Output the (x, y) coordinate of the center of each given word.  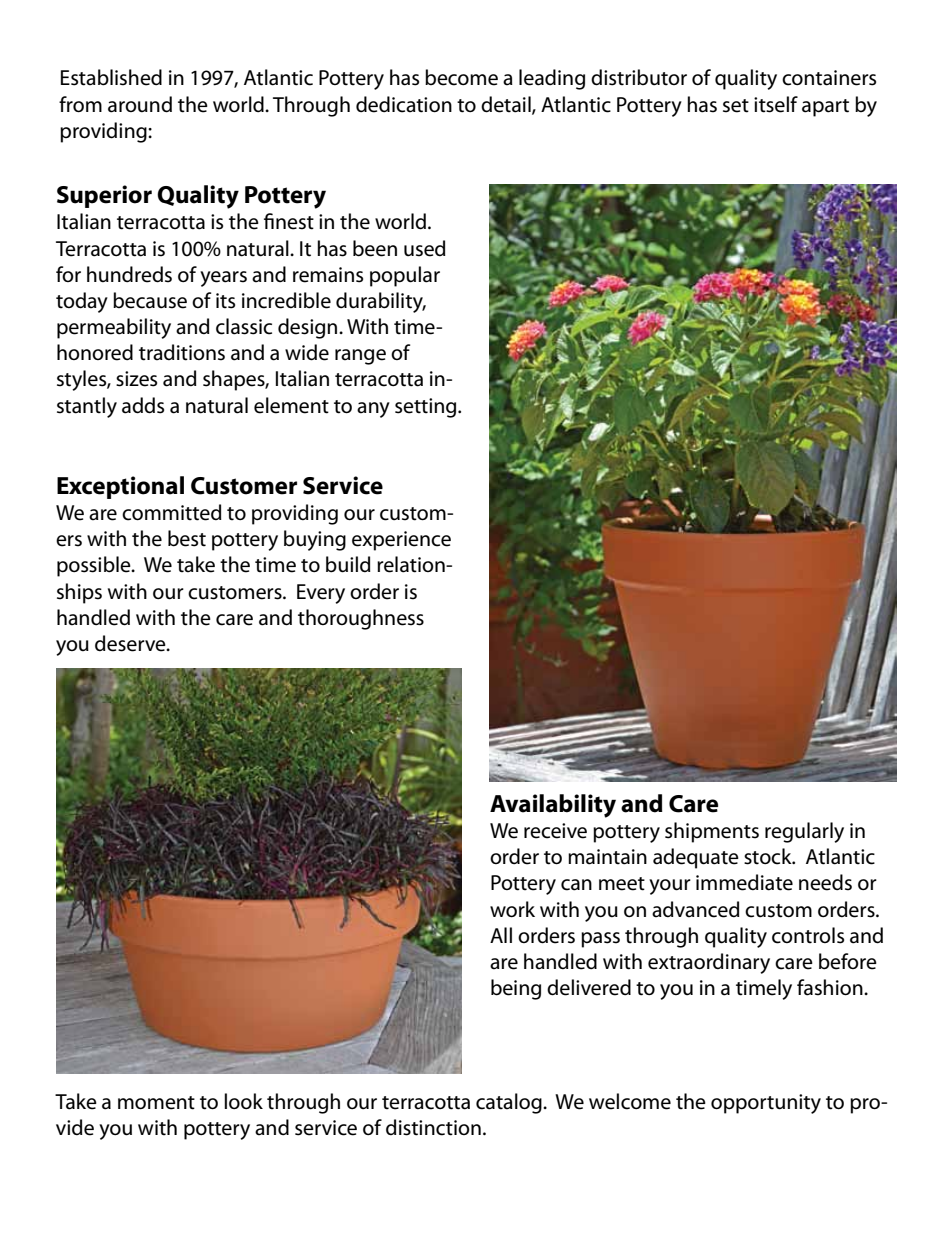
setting (427, 408)
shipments (712, 832)
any (373, 410)
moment (156, 1103)
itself (776, 104)
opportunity (766, 1104)
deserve (131, 643)
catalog (510, 1103)
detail (507, 105)
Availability (553, 806)
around (140, 104)
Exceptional (120, 487)
